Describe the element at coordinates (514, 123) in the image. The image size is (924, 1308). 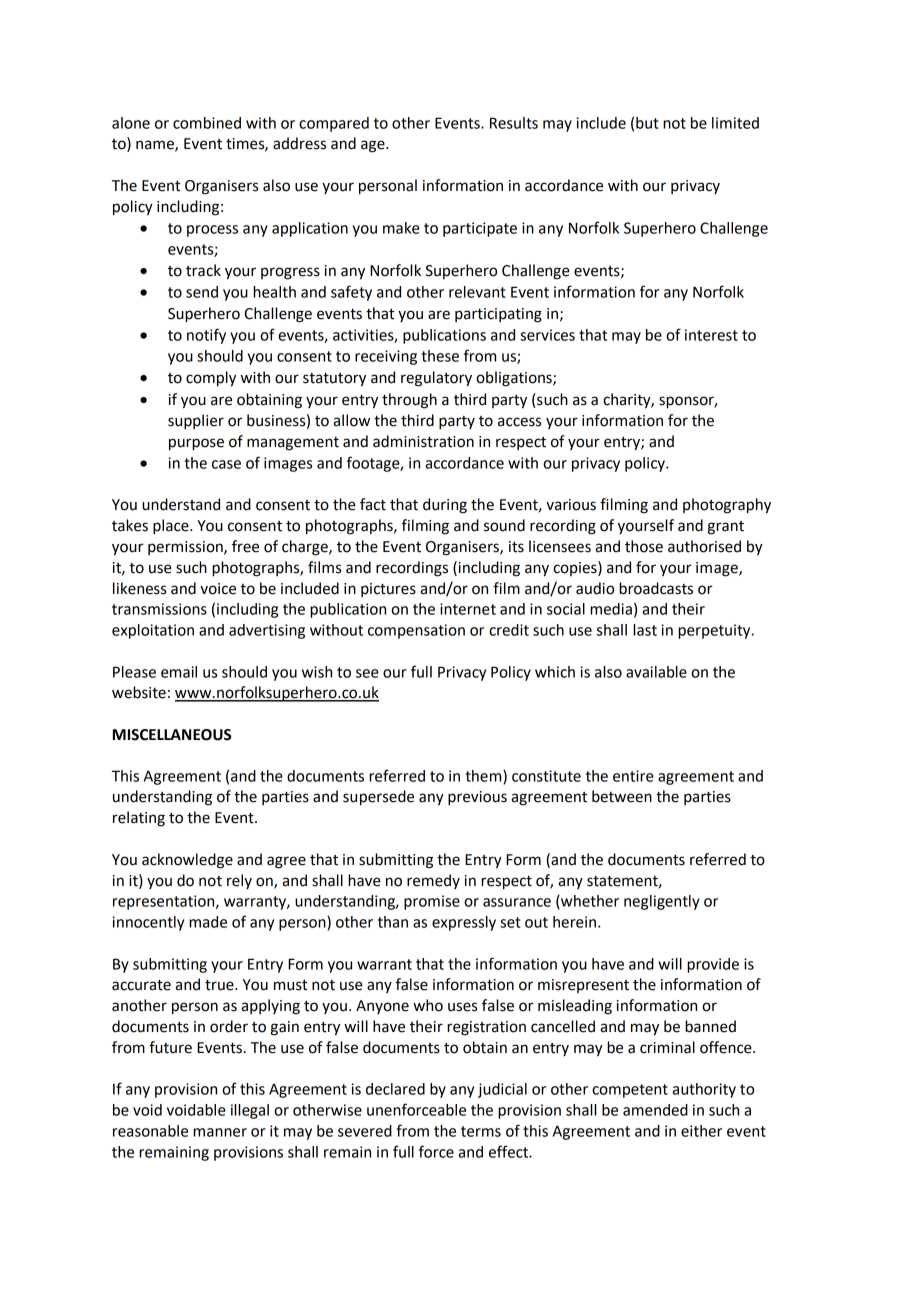
I see `Results` at that location.
